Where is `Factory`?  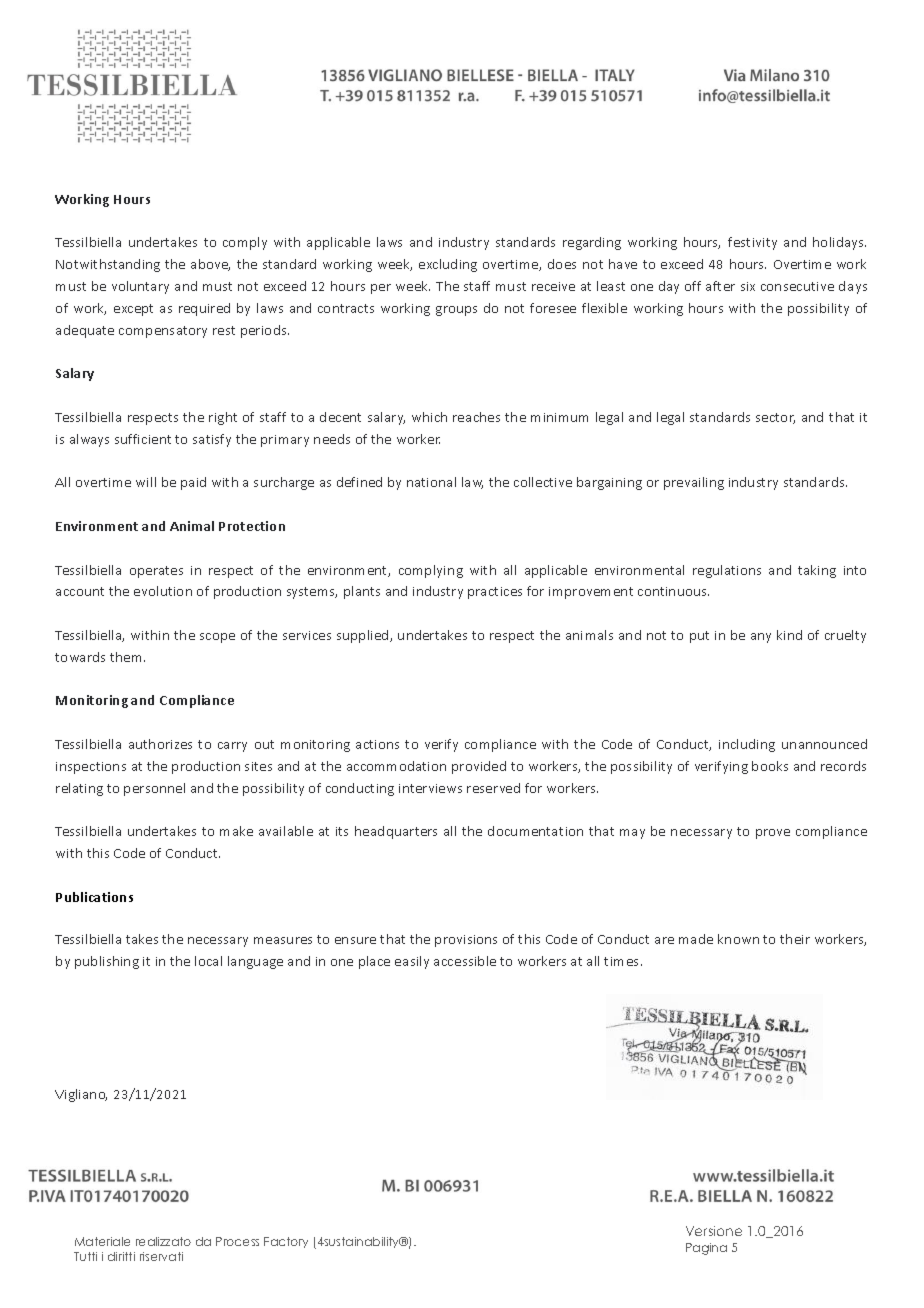
Factory is located at coordinates (286, 1242).
